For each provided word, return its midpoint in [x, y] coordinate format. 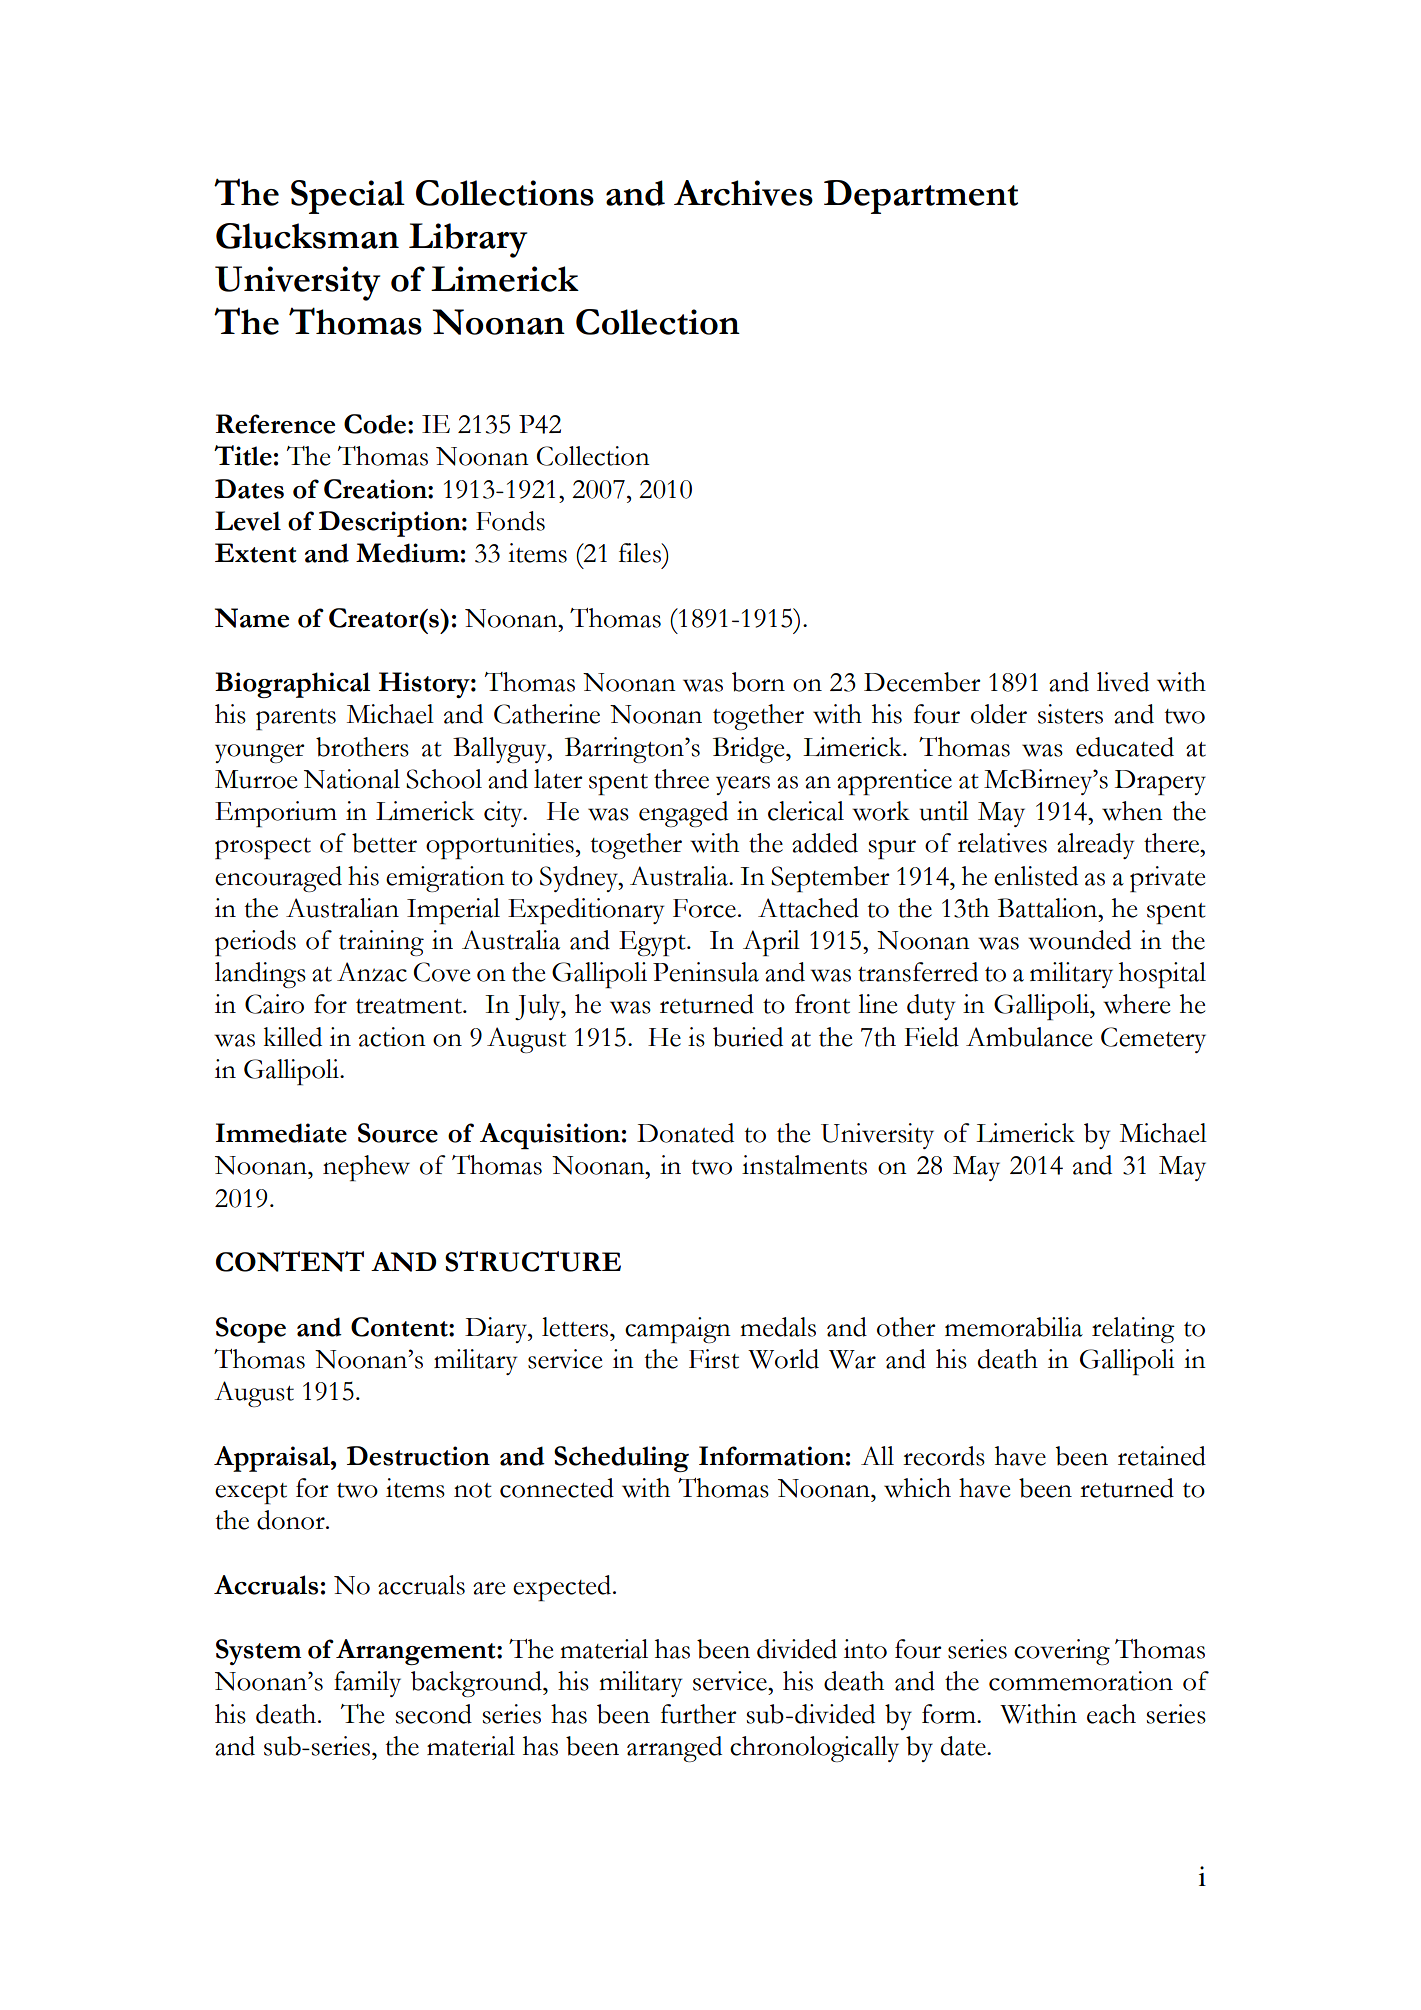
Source [398, 1133]
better [384, 843]
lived [1123, 682]
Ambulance [1029, 1037]
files [641, 553]
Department [921, 197]
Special [348, 197]
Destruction [418, 1456]
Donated [685, 1133]
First [714, 1359]
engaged [683, 814]
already [1095, 846]
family [367, 1684]
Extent [256, 553]
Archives [743, 193]
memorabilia [1014, 1327]
